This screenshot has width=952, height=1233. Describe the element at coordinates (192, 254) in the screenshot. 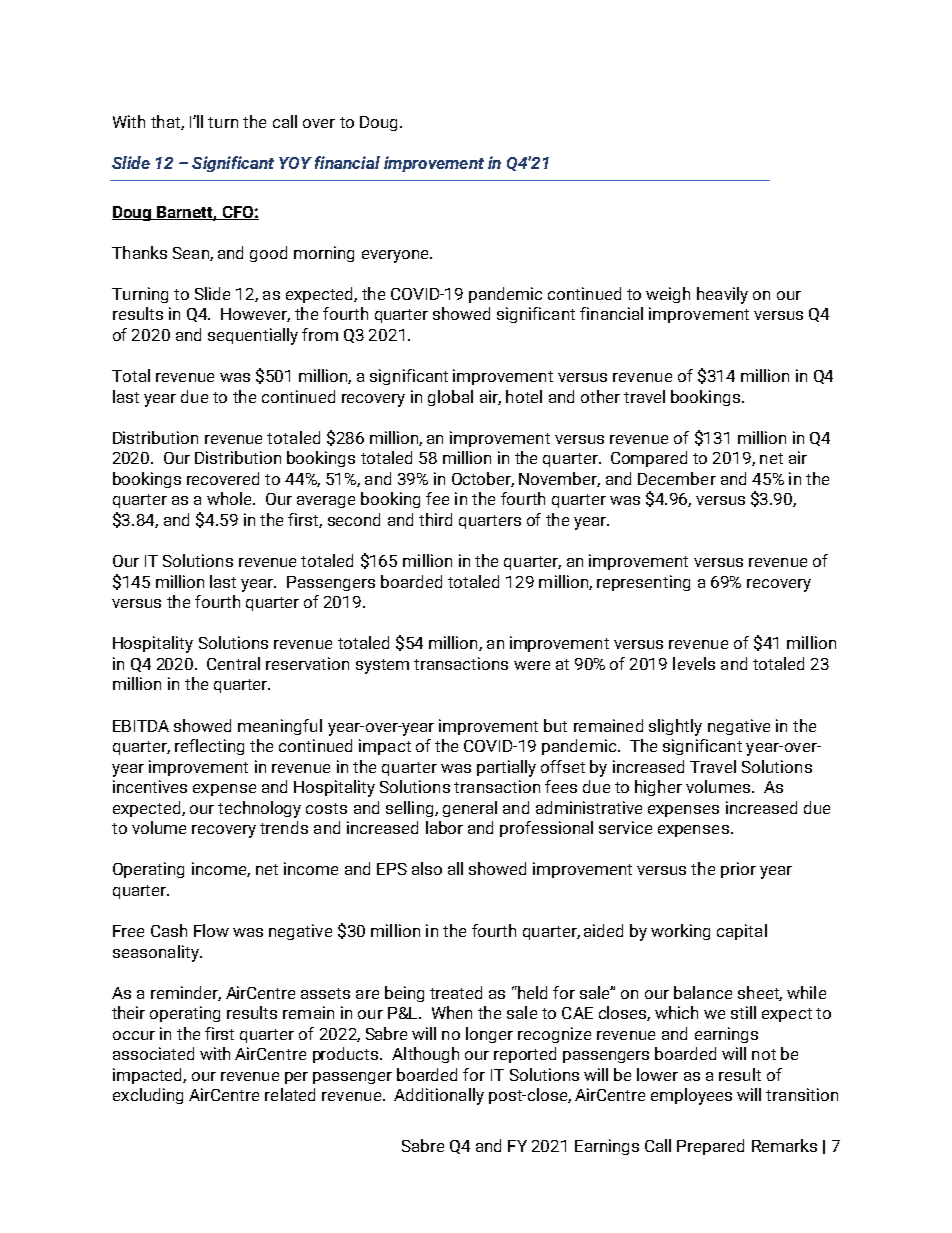

I see `Sean` at that location.
